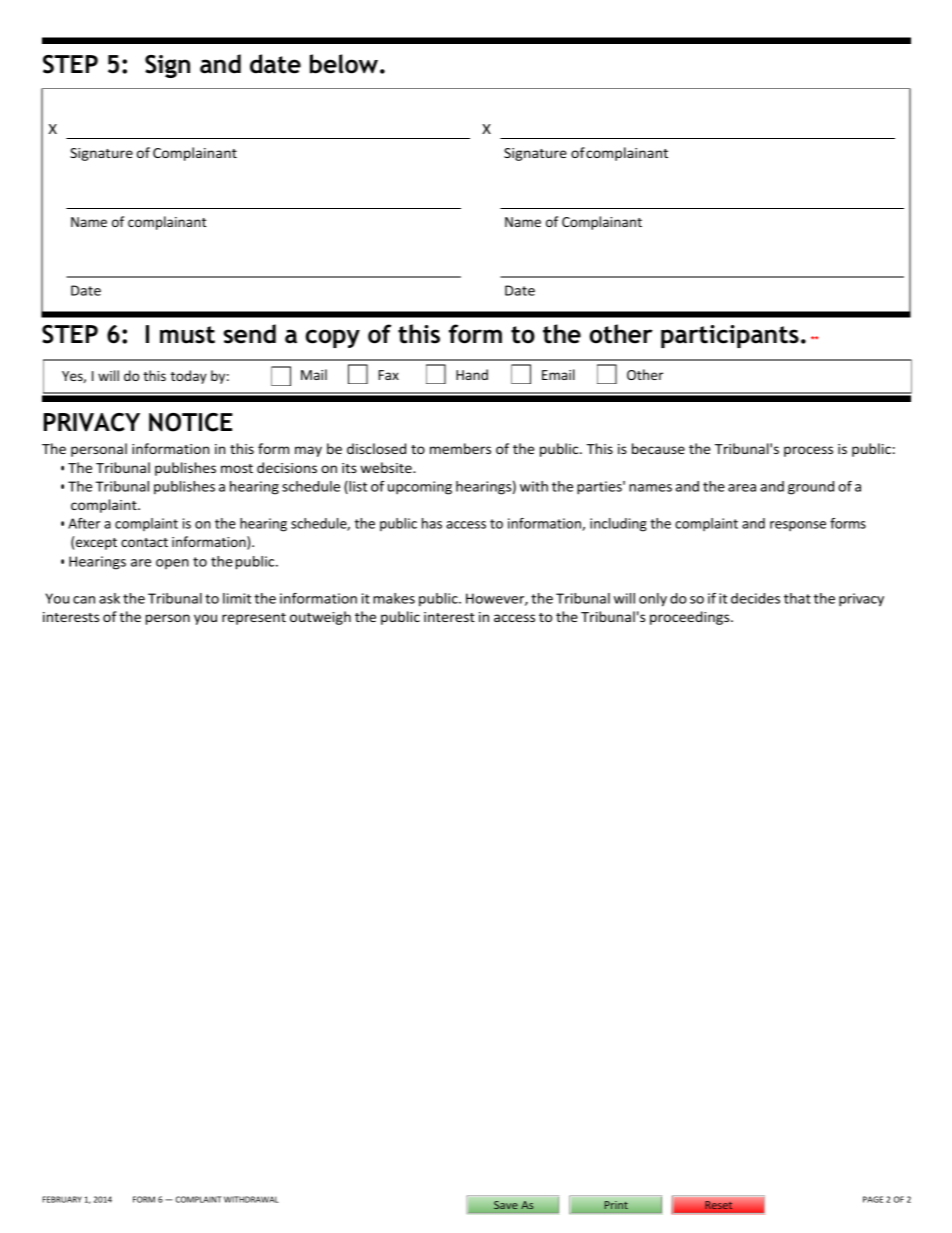  Describe the element at coordinates (506, 1205) in the screenshot. I see `Save` at that location.
